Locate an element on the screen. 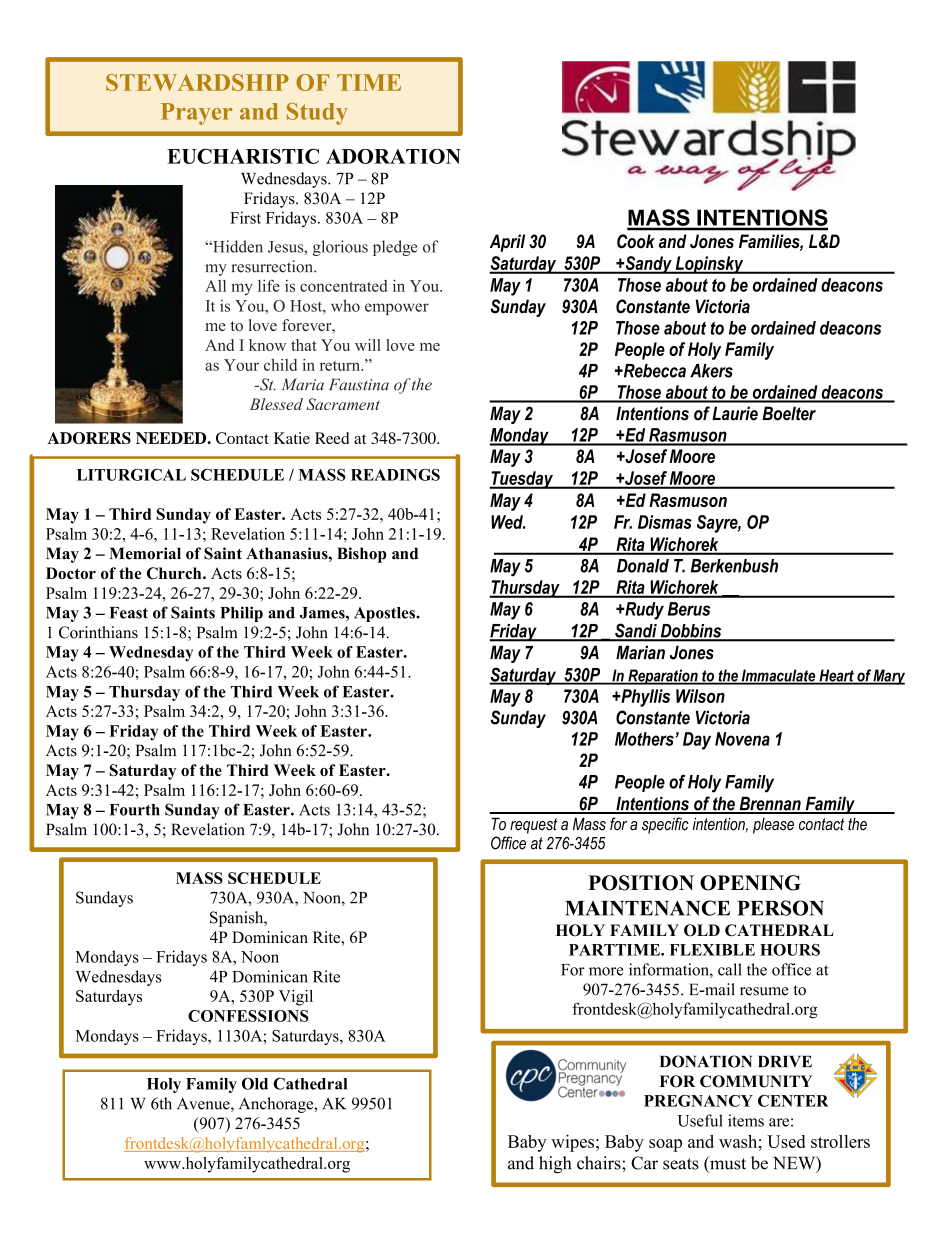 This screenshot has width=952, height=1233. Immaculate is located at coordinates (778, 676).
